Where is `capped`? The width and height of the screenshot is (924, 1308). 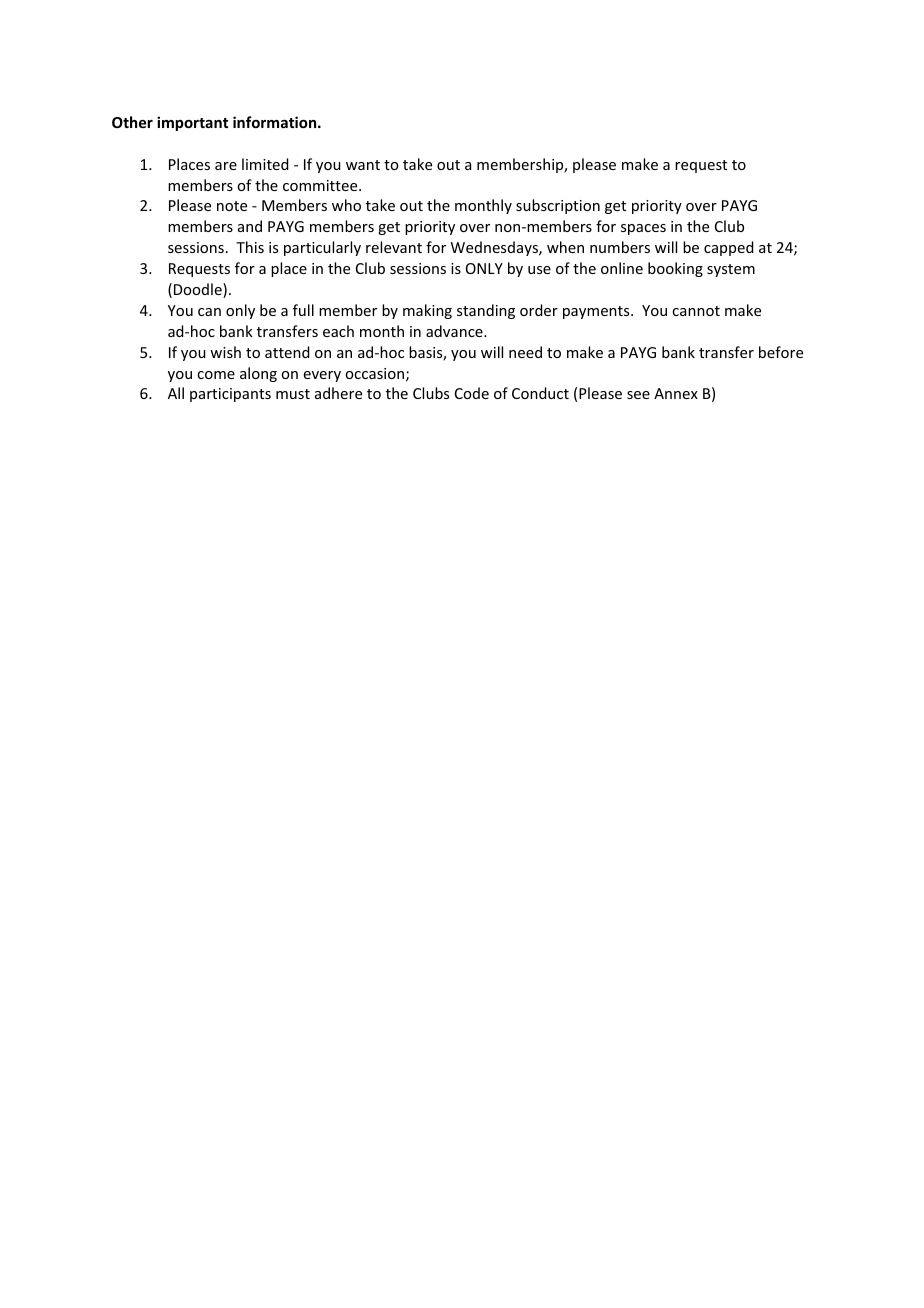 capped is located at coordinates (729, 248).
